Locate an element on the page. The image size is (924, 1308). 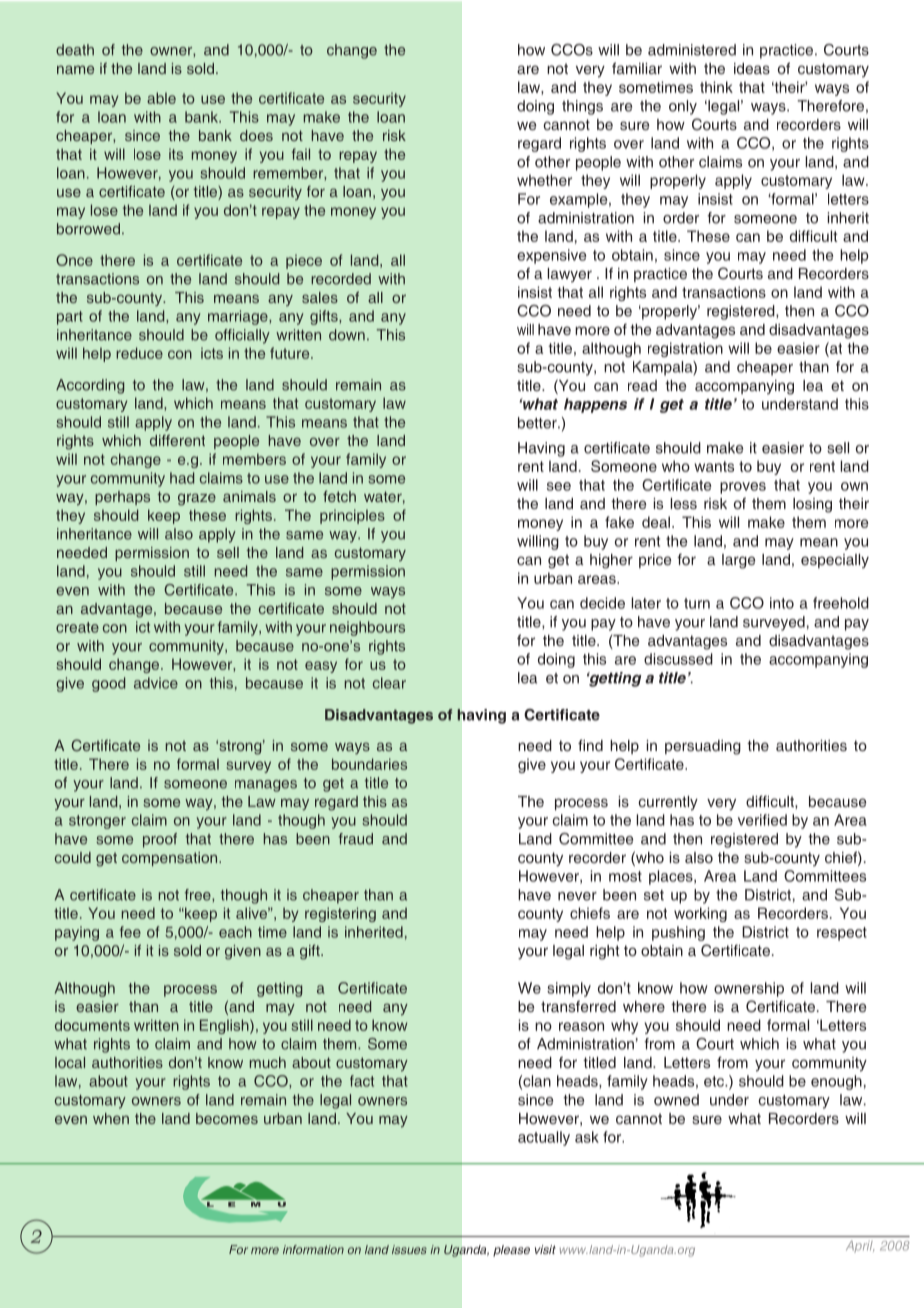
advice is located at coordinates (156, 683).
